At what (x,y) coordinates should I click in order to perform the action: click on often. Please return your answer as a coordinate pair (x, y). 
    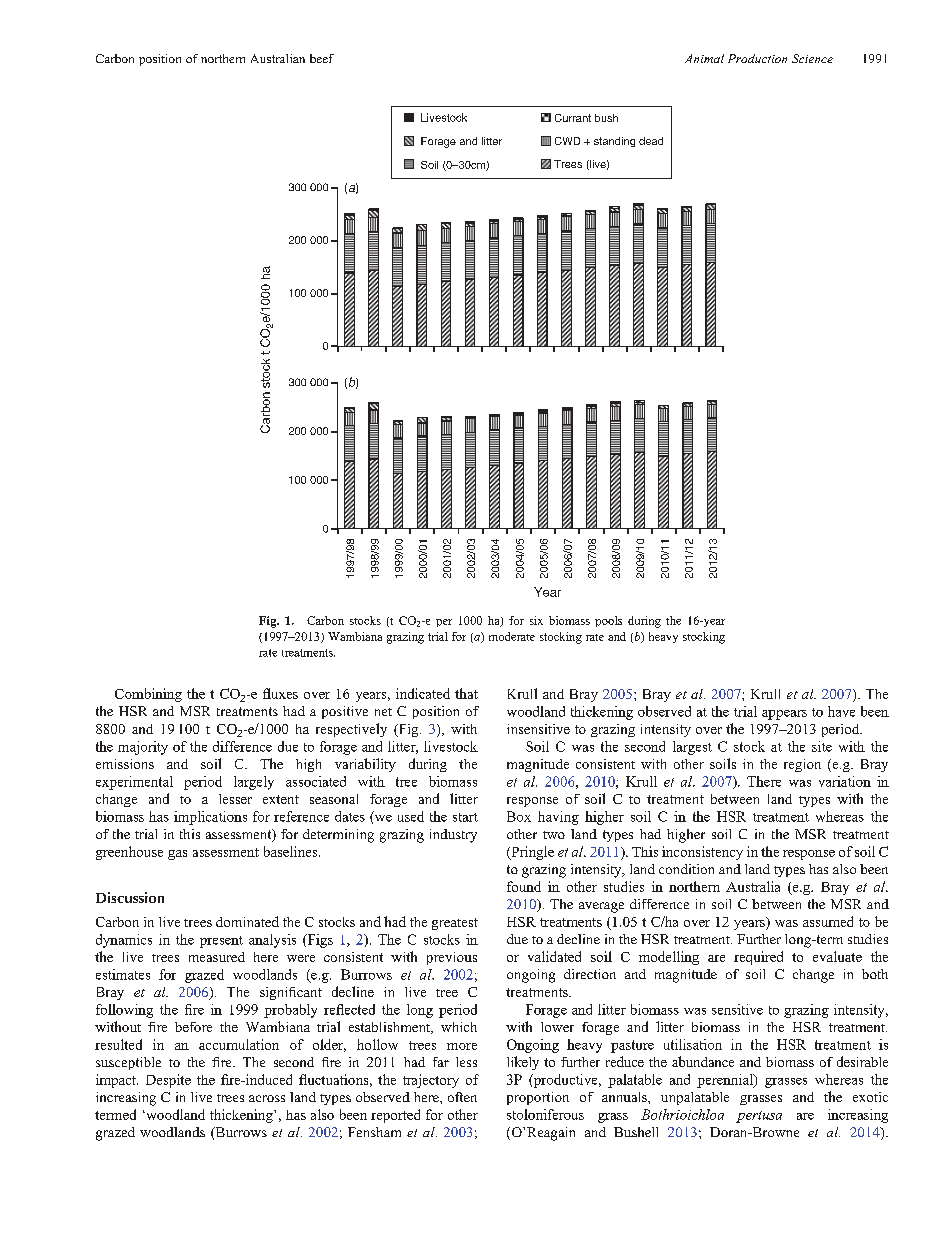
    Looking at the image, I should click on (462, 1097).
